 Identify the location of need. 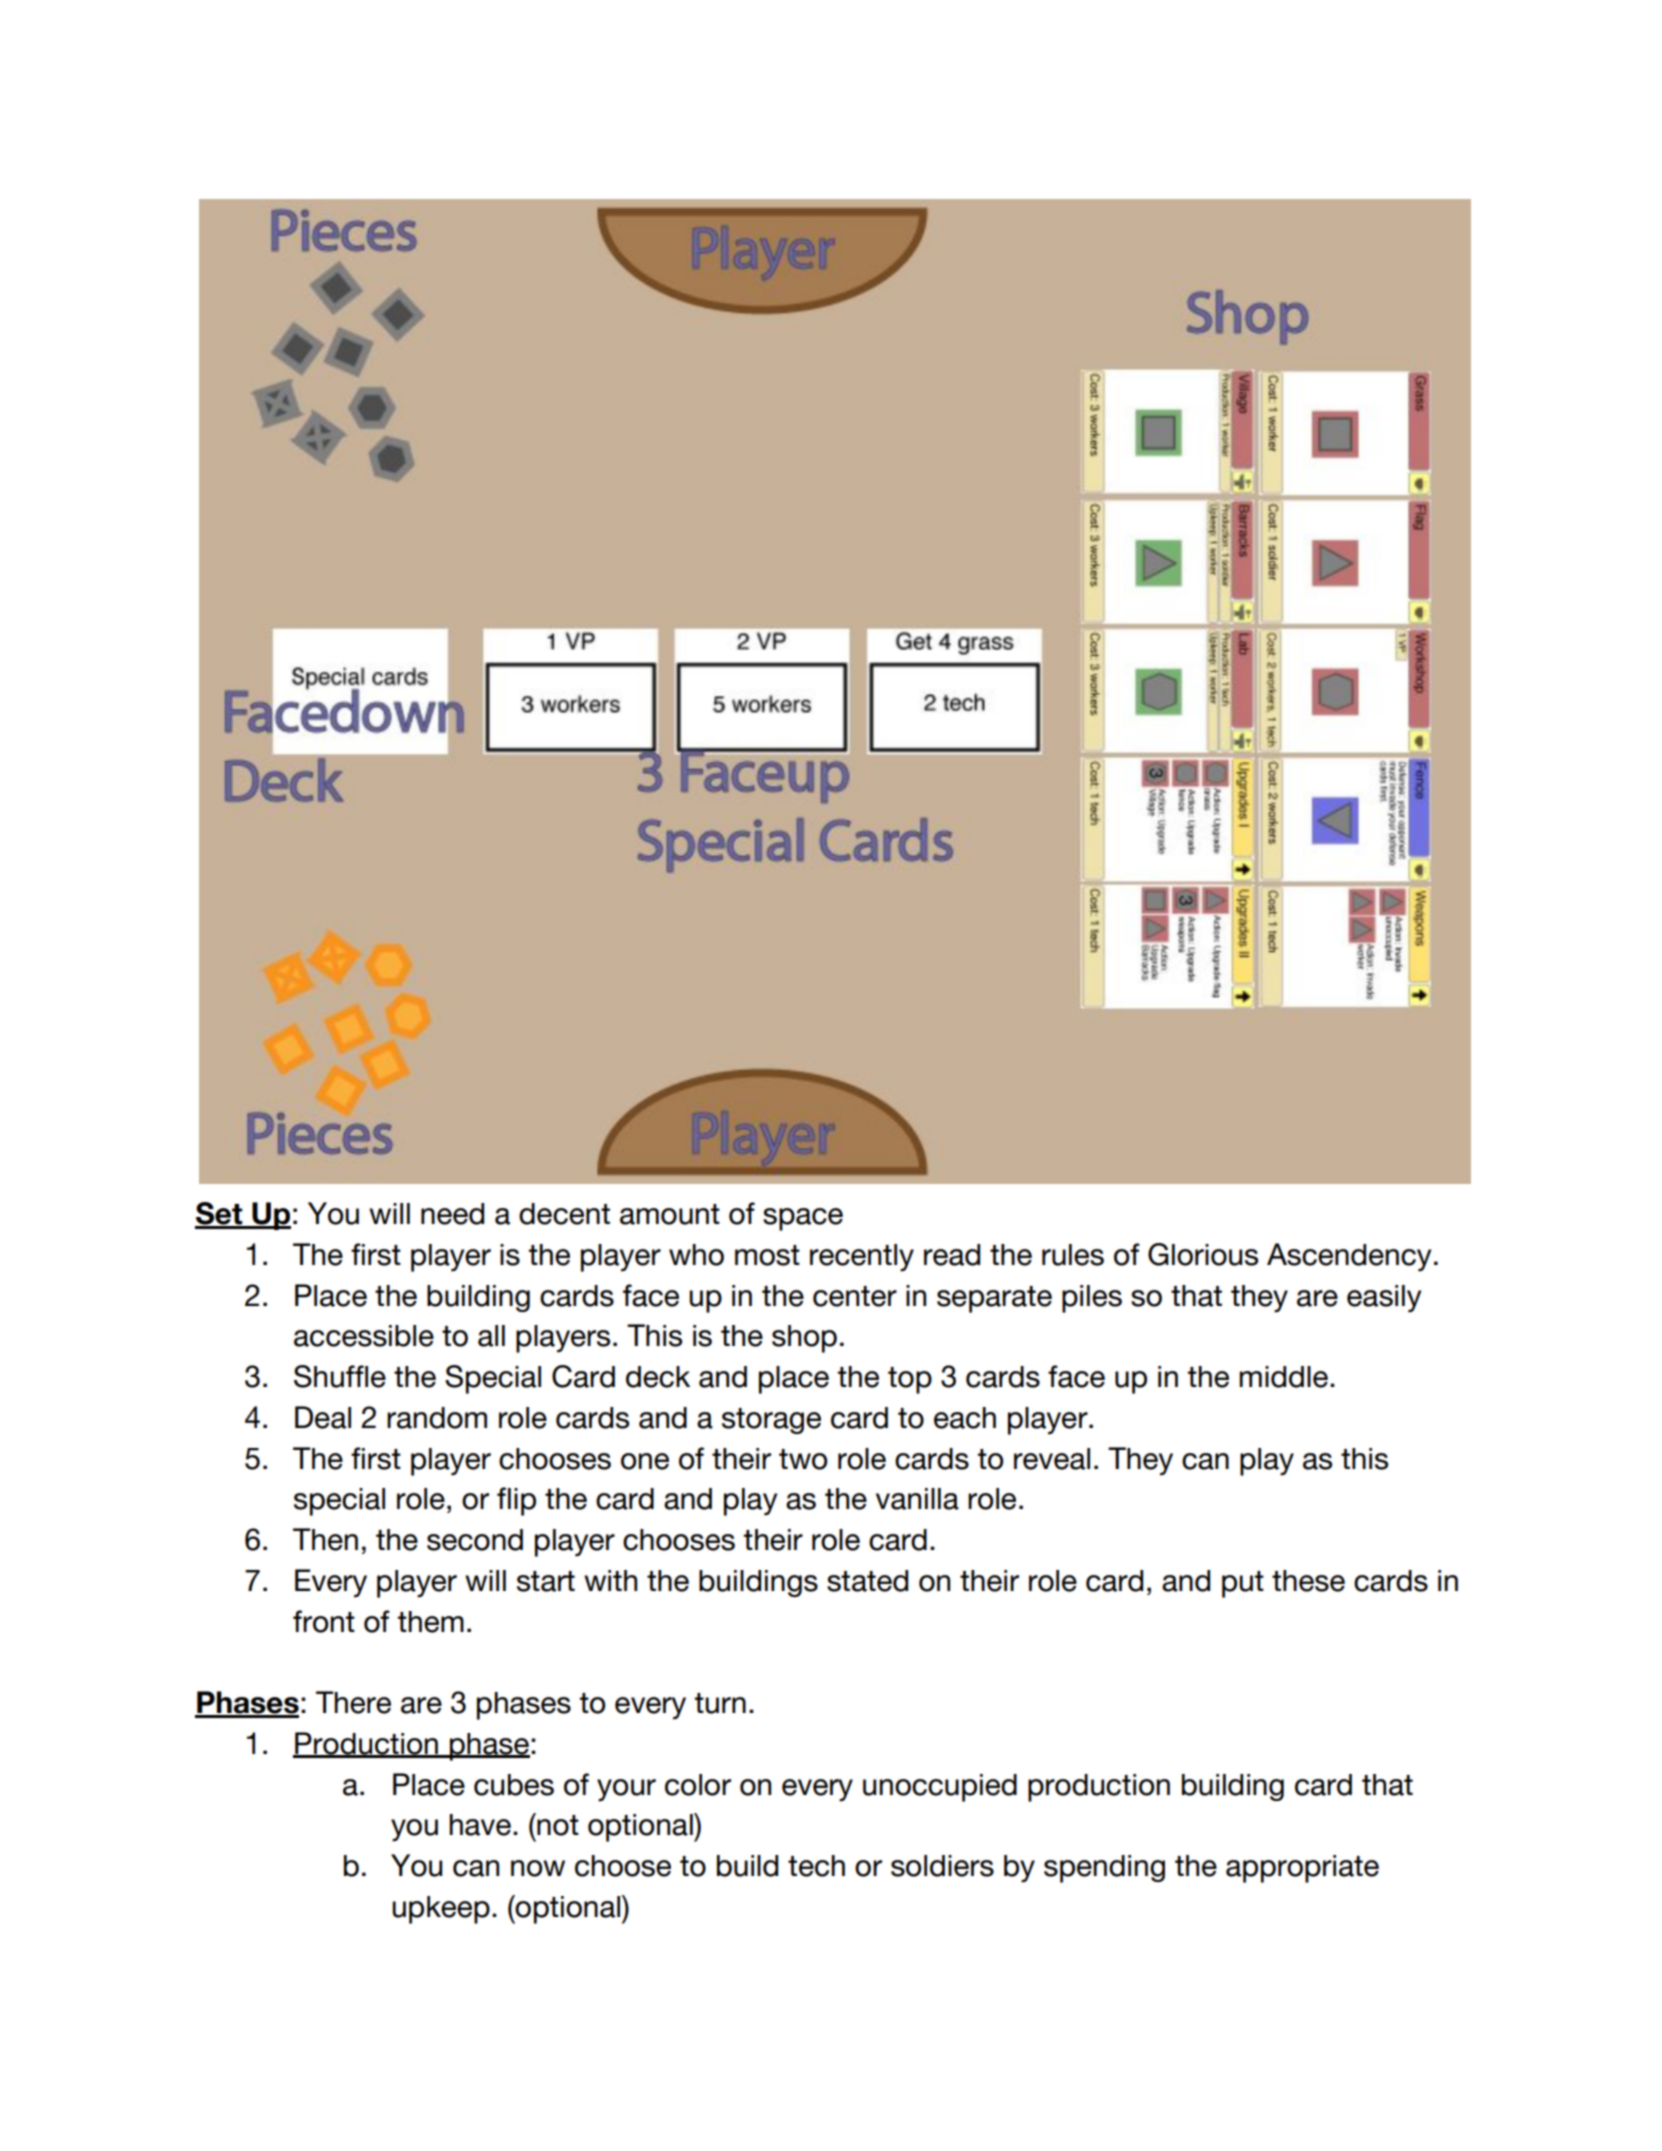
(452, 1214).
